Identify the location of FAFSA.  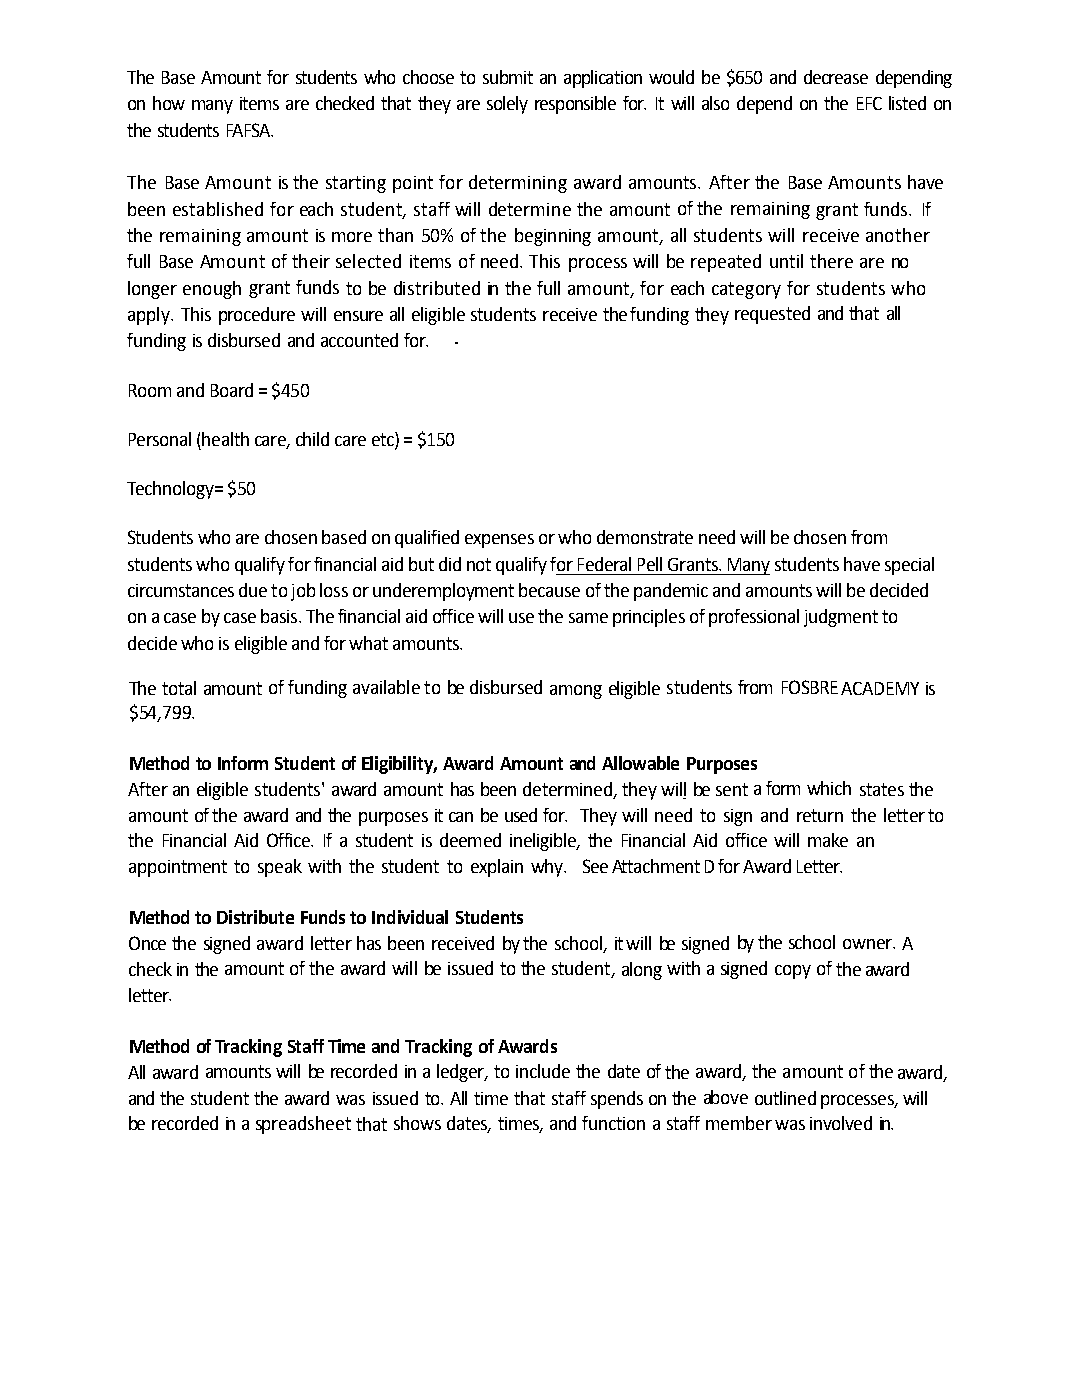
(250, 130).
